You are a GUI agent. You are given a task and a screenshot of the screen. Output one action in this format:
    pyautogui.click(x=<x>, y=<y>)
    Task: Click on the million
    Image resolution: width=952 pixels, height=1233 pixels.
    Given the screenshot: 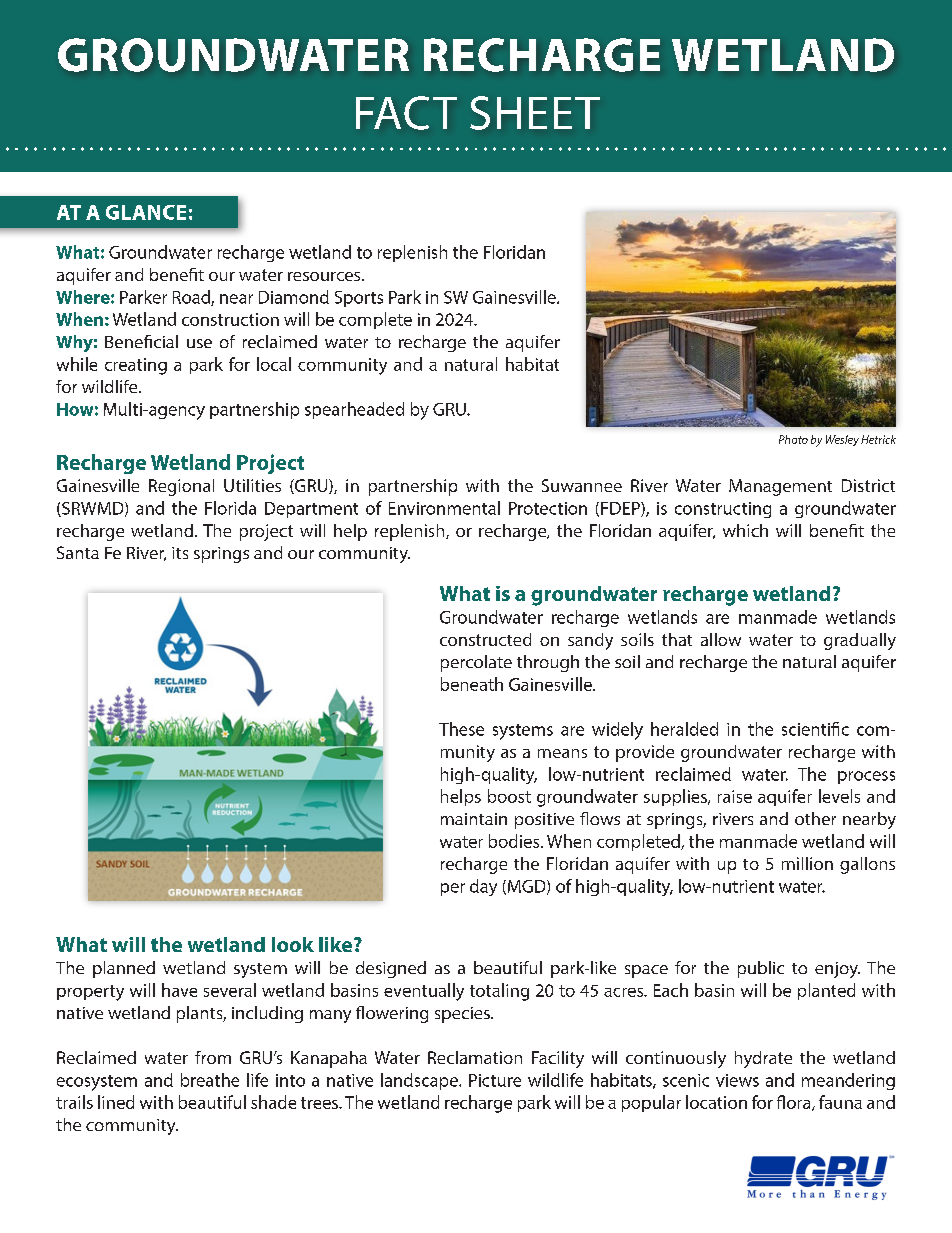 What is the action you would take?
    pyautogui.click(x=807, y=863)
